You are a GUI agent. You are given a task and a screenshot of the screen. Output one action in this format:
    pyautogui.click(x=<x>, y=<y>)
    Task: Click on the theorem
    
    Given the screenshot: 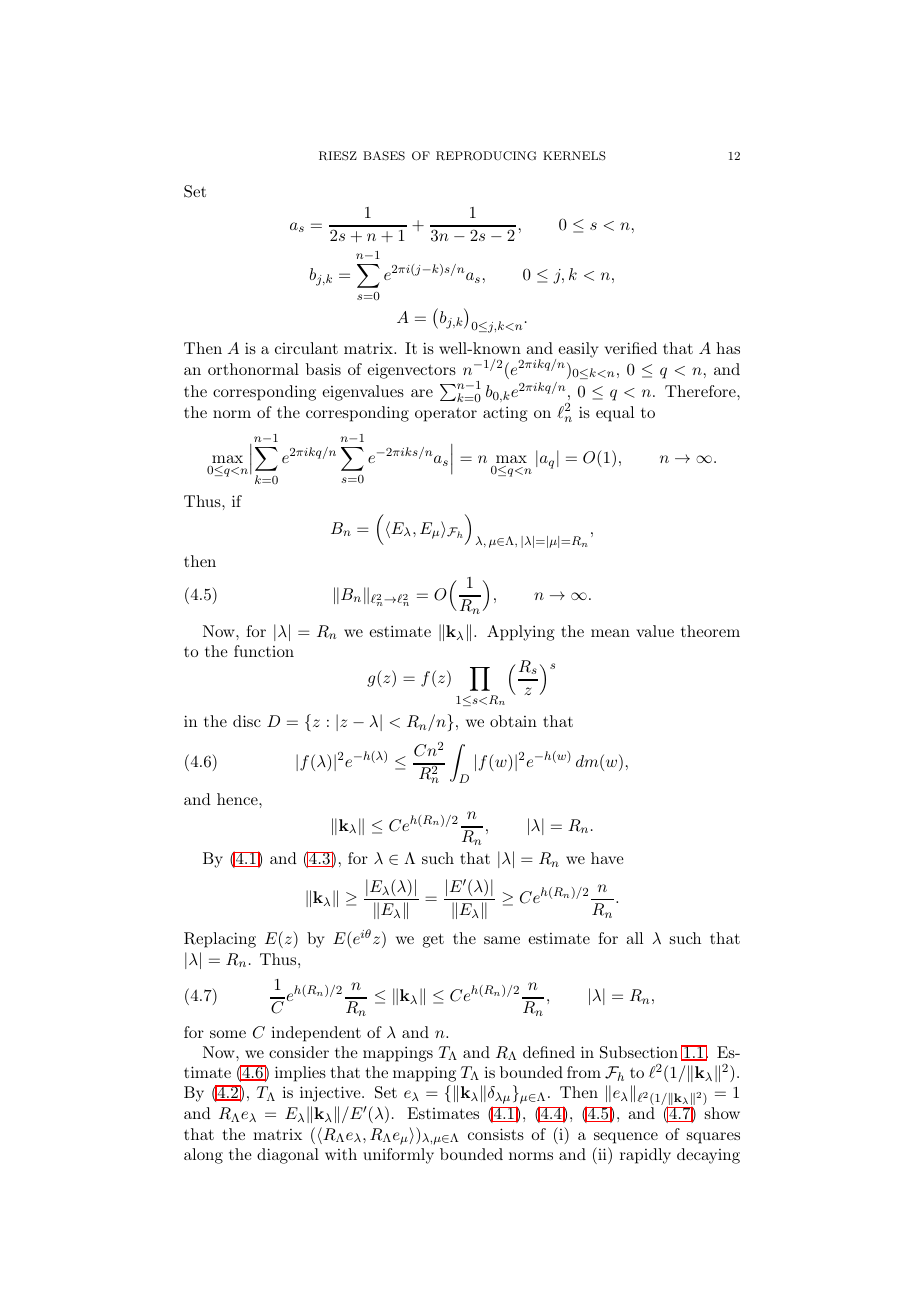 What is the action you would take?
    pyautogui.click(x=710, y=631)
